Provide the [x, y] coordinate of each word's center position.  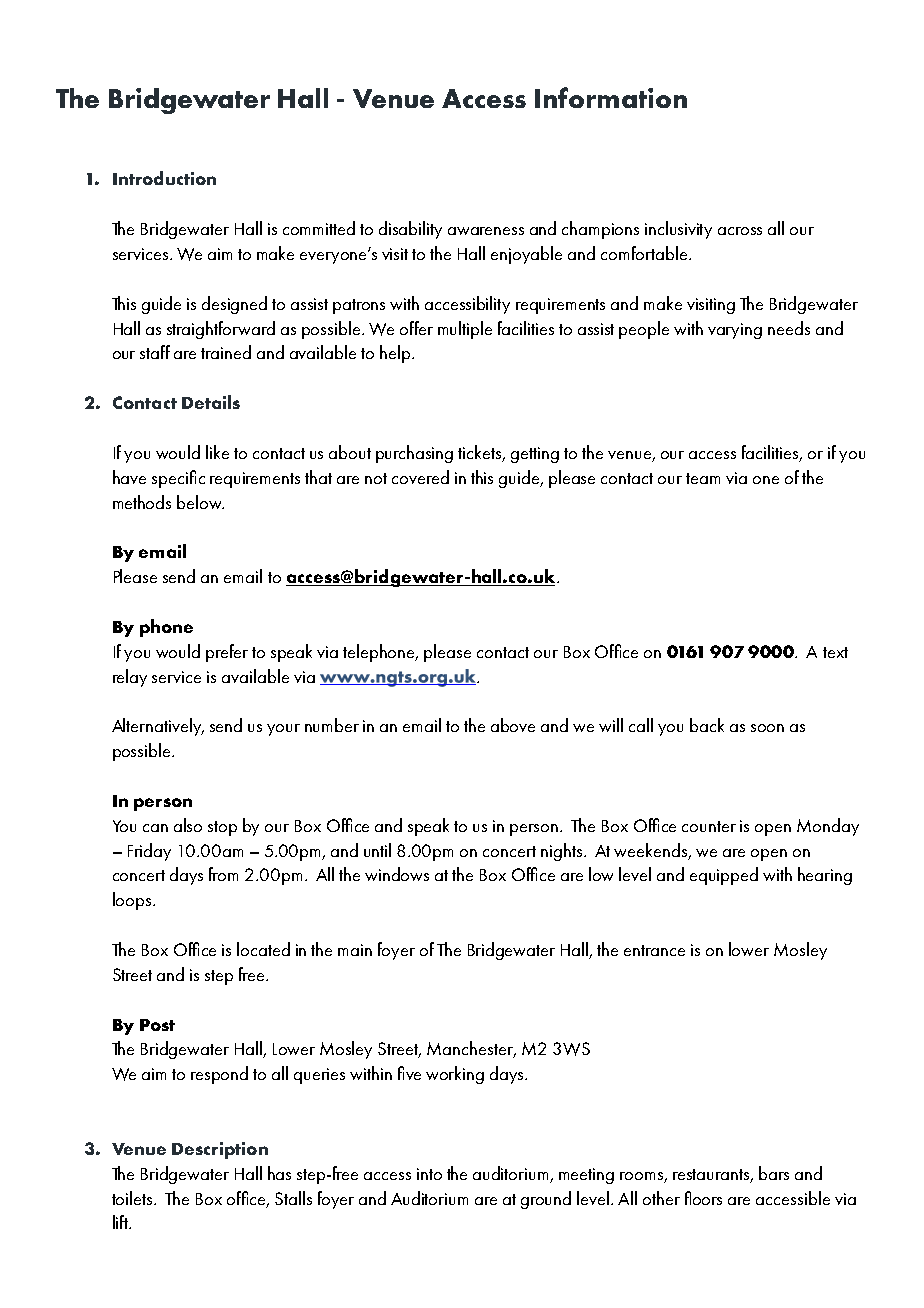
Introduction [164, 178]
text [835, 652]
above [513, 725]
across [740, 231]
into [429, 1174]
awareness [486, 231]
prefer [227, 653]
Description [220, 1150]
